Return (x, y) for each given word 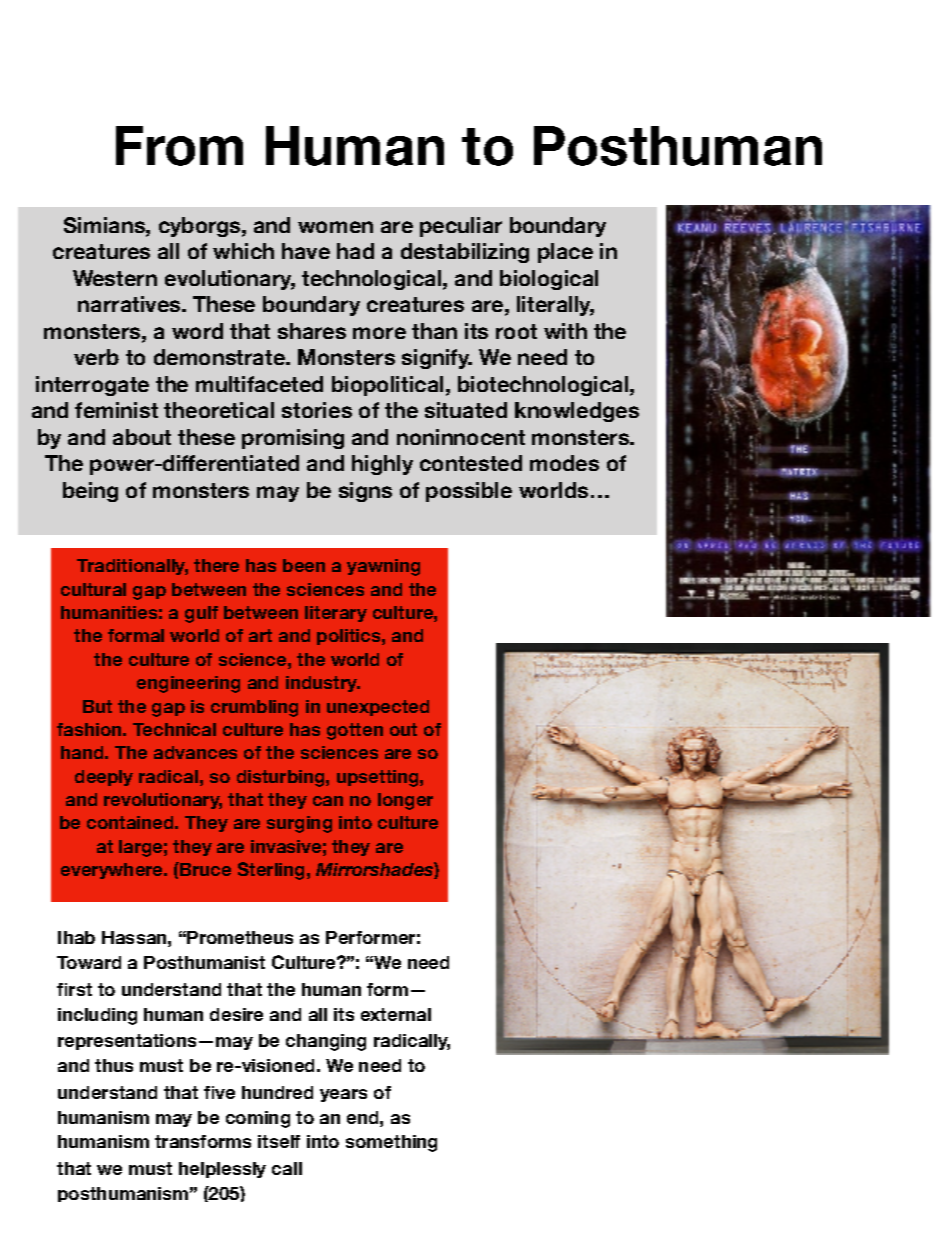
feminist (116, 410)
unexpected (378, 708)
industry (323, 684)
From (179, 146)
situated (466, 410)
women (335, 227)
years (343, 1095)
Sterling (271, 871)
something (391, 1143)
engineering (188, 684)
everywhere (113, 871)
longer (405, 801)
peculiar (461, 227)
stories (317, 410)
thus (114, 1065)
